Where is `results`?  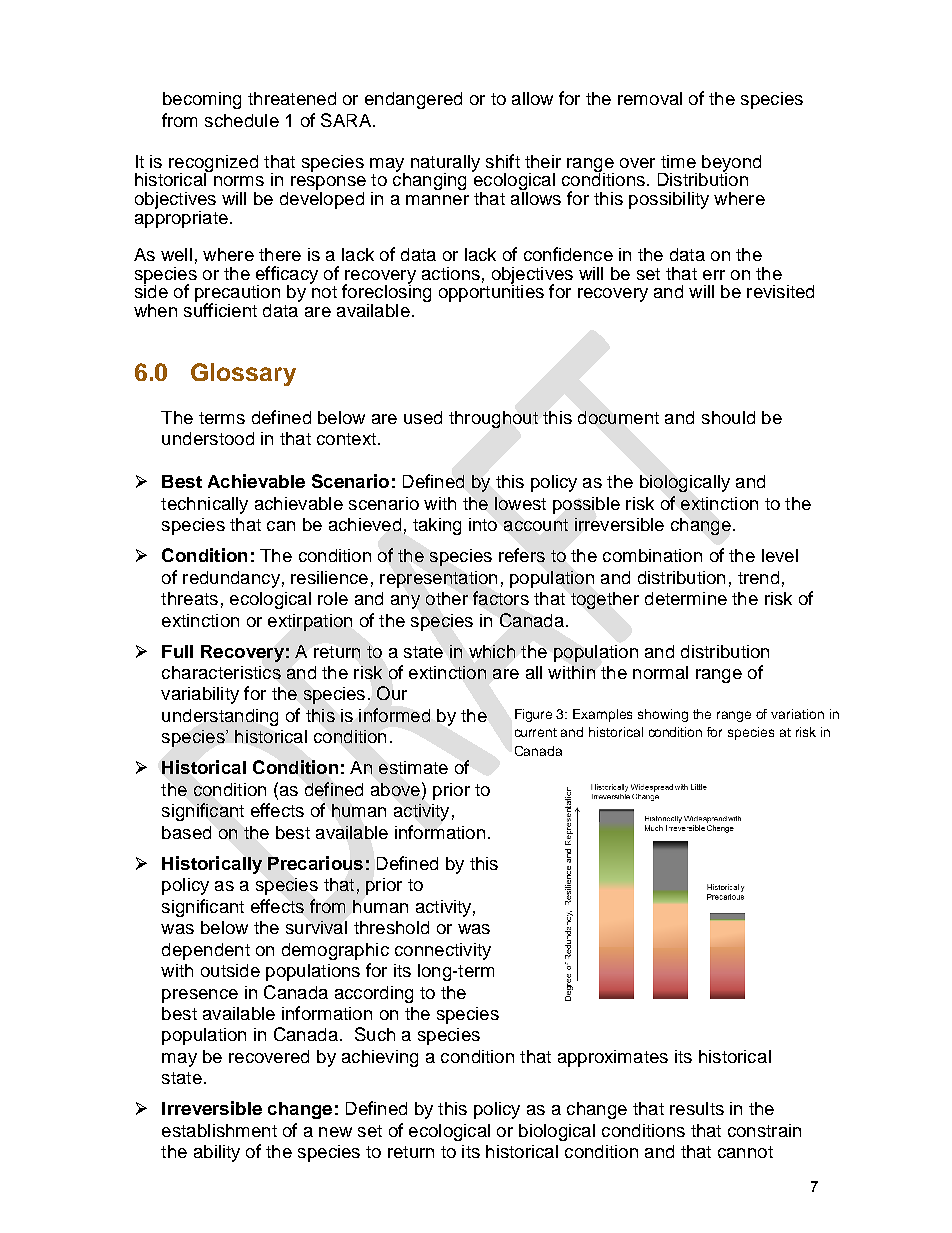 results is located at coordinates (697, 1108).
